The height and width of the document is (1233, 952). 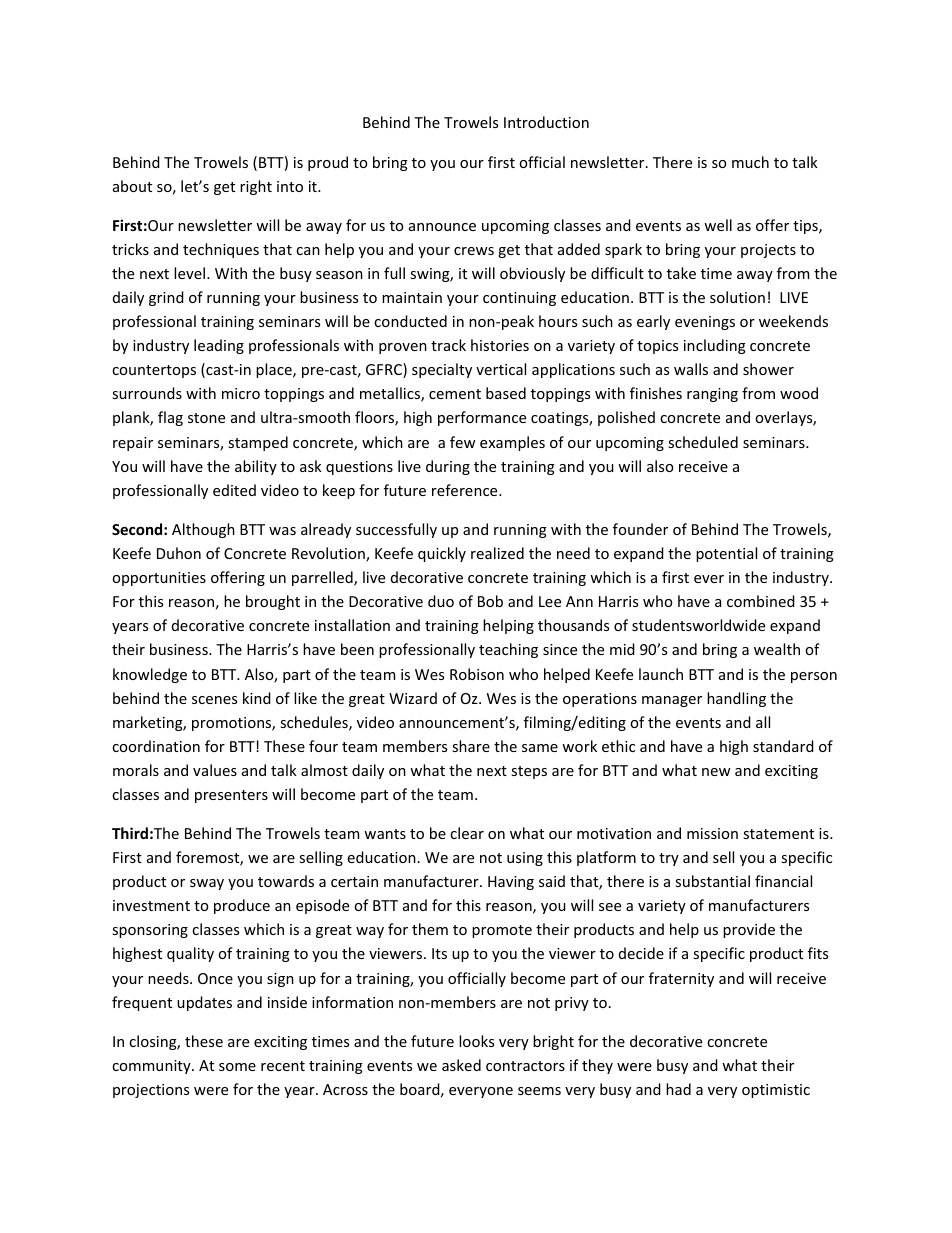 I want to click on clear, so click(x=467, y=833).
